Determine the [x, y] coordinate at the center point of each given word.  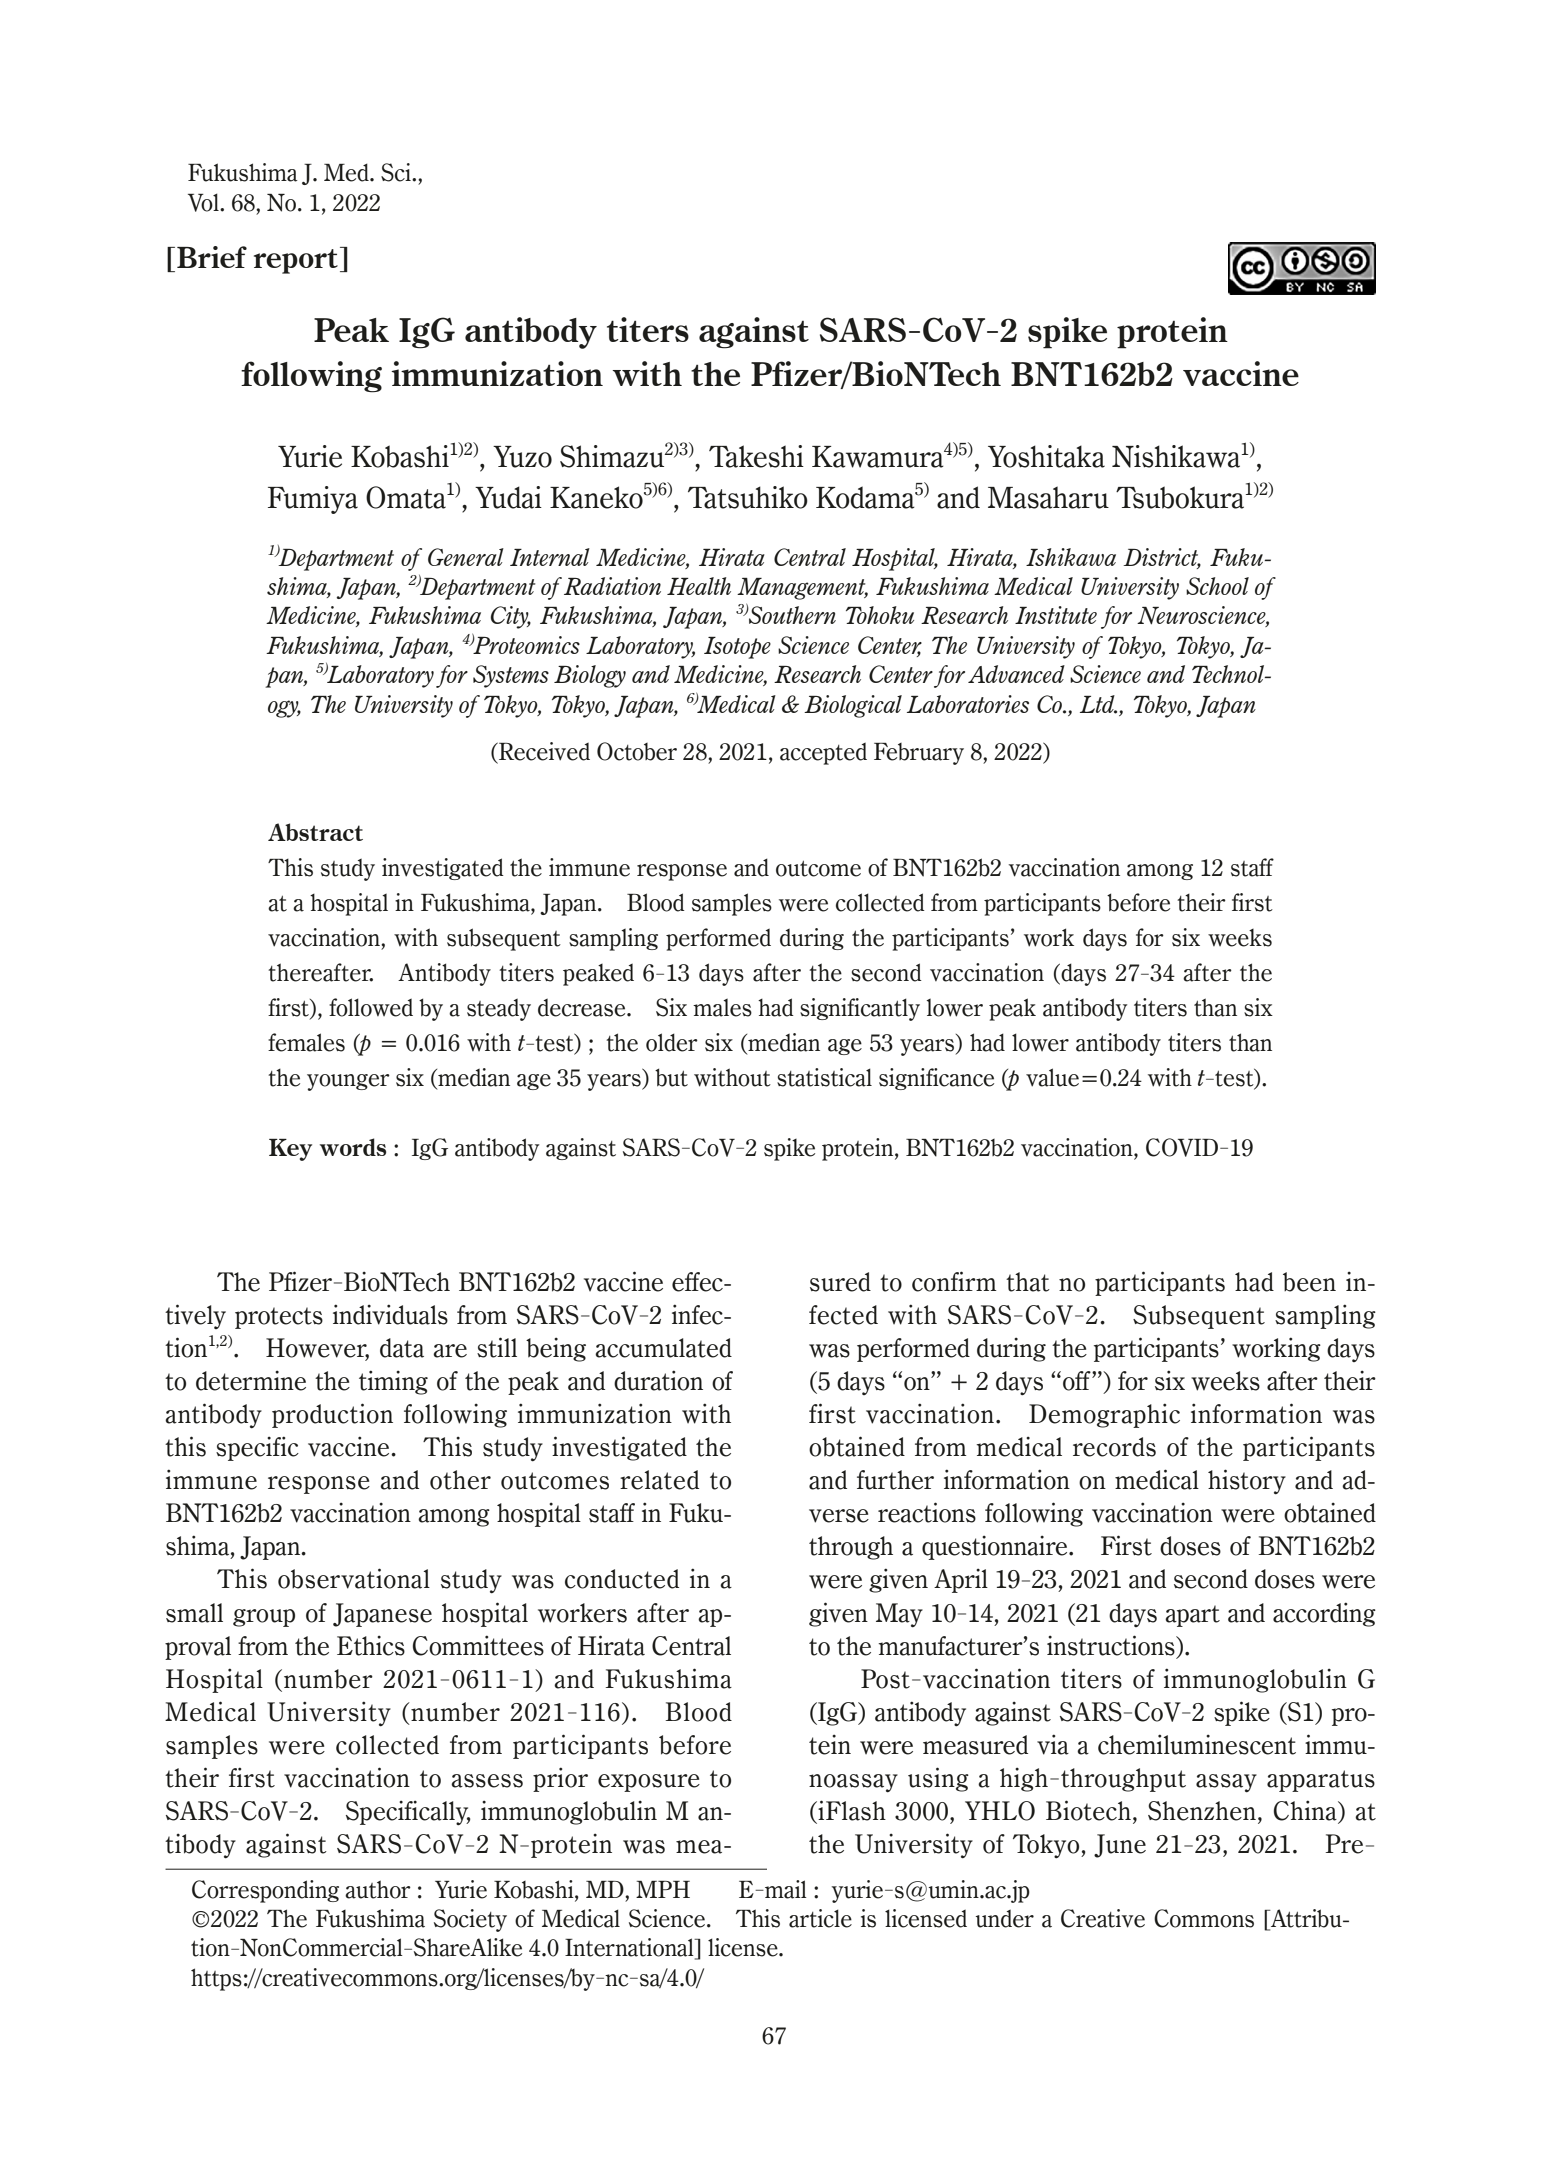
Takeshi [756, 456]
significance [936, 1079]
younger [348, 1082]
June [1120, 1846]
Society [470, 1920]
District [1162, 558]
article [820, 1918]
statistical [824, 1077]
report [296, 261]
